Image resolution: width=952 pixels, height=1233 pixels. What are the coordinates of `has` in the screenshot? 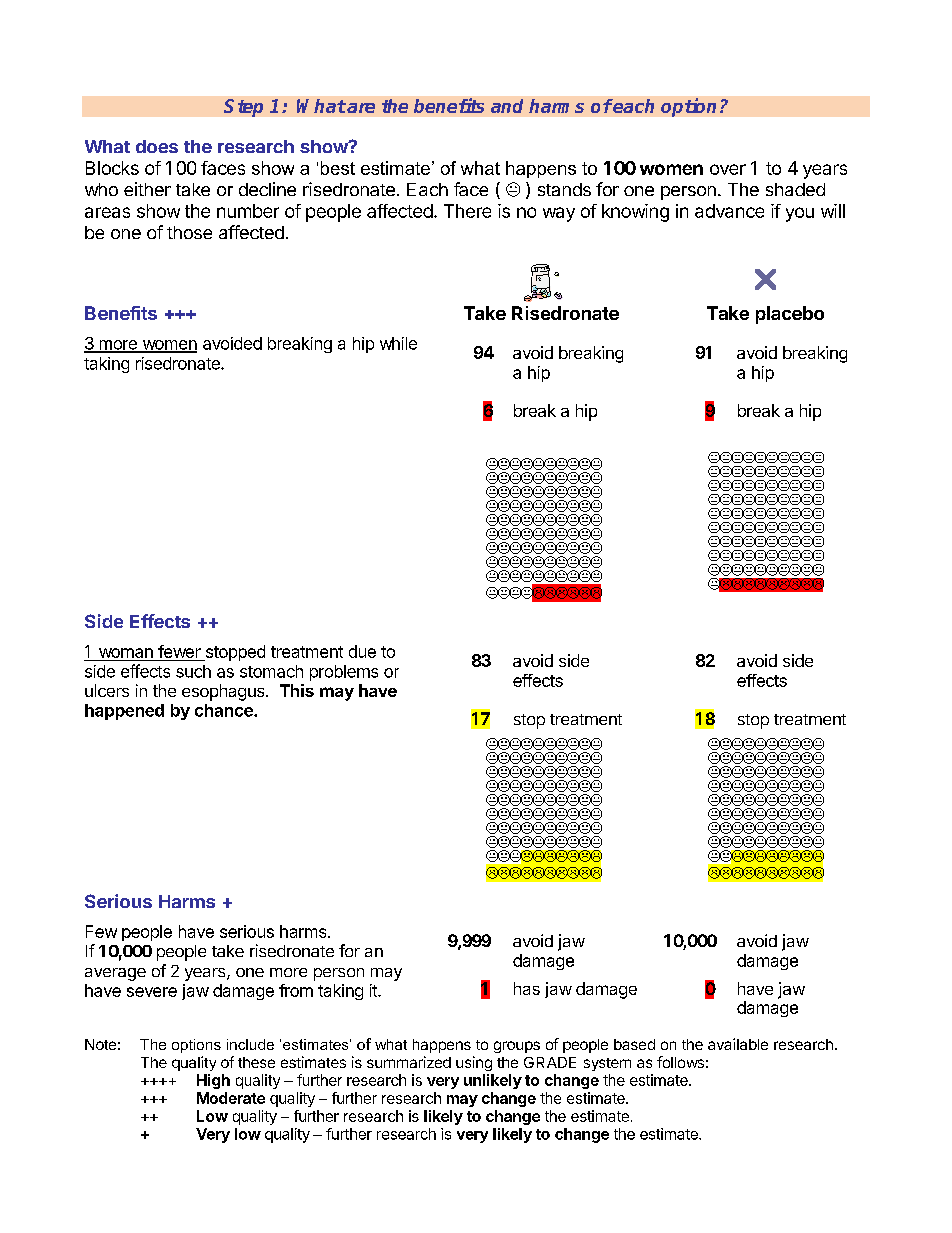 It's located at (527, 988).
